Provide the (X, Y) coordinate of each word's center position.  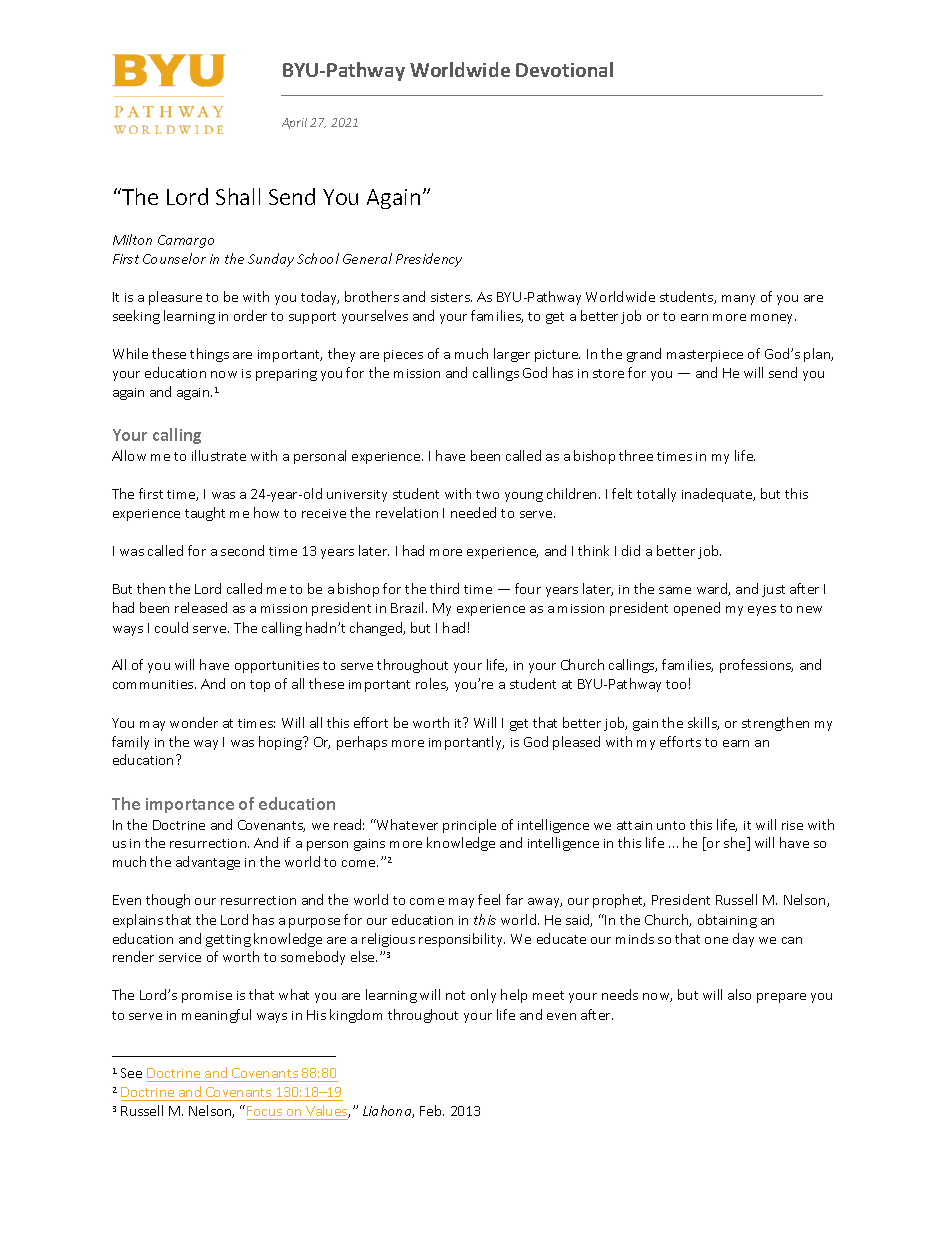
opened (697, 609)
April (294, 123)
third (444, 588)
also (739, 994)
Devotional (564, 69)
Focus (266, 1113)
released (201, 607)
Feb (432, 1110)
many (738, 300)
